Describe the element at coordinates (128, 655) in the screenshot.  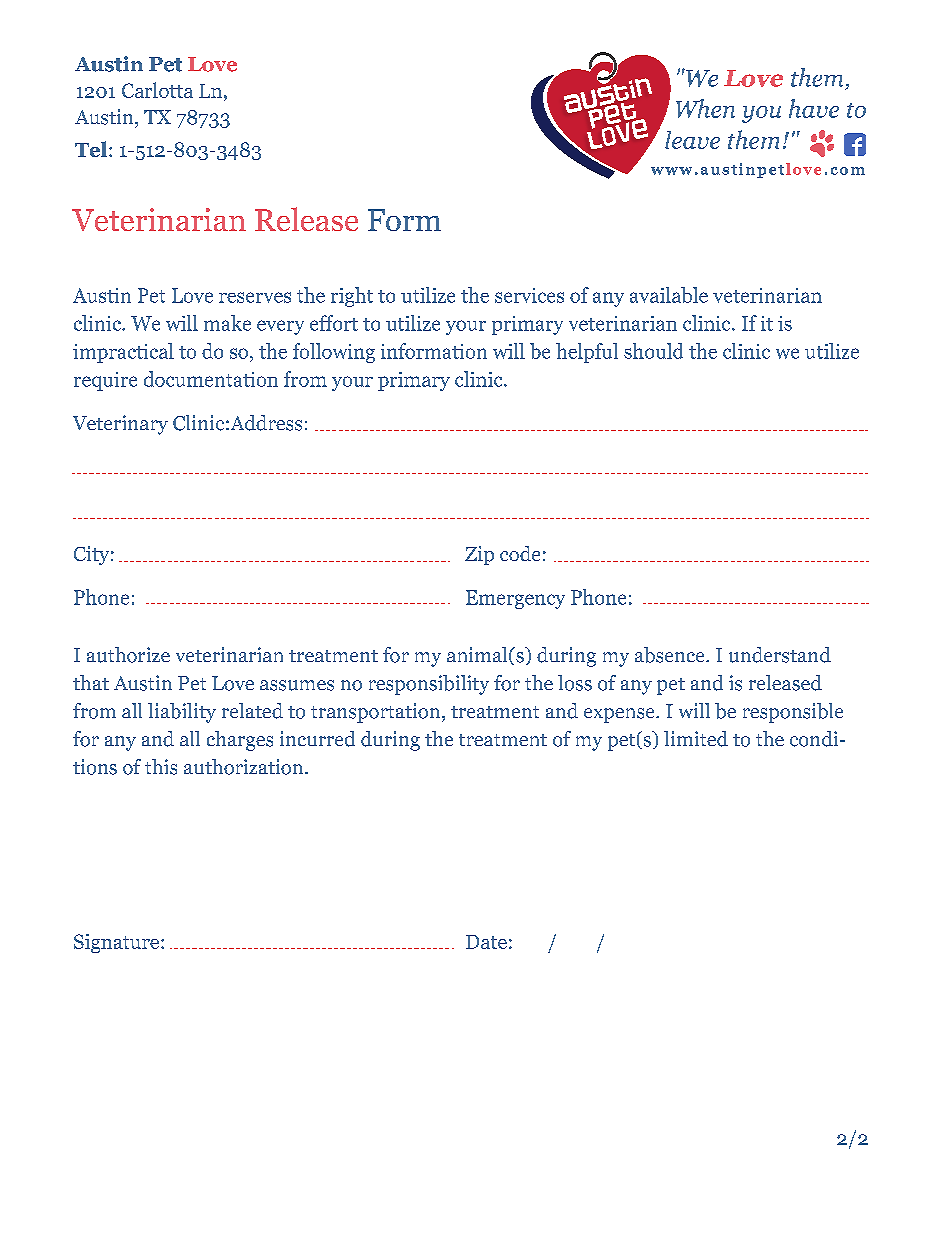
I see `authorize` at that location.
